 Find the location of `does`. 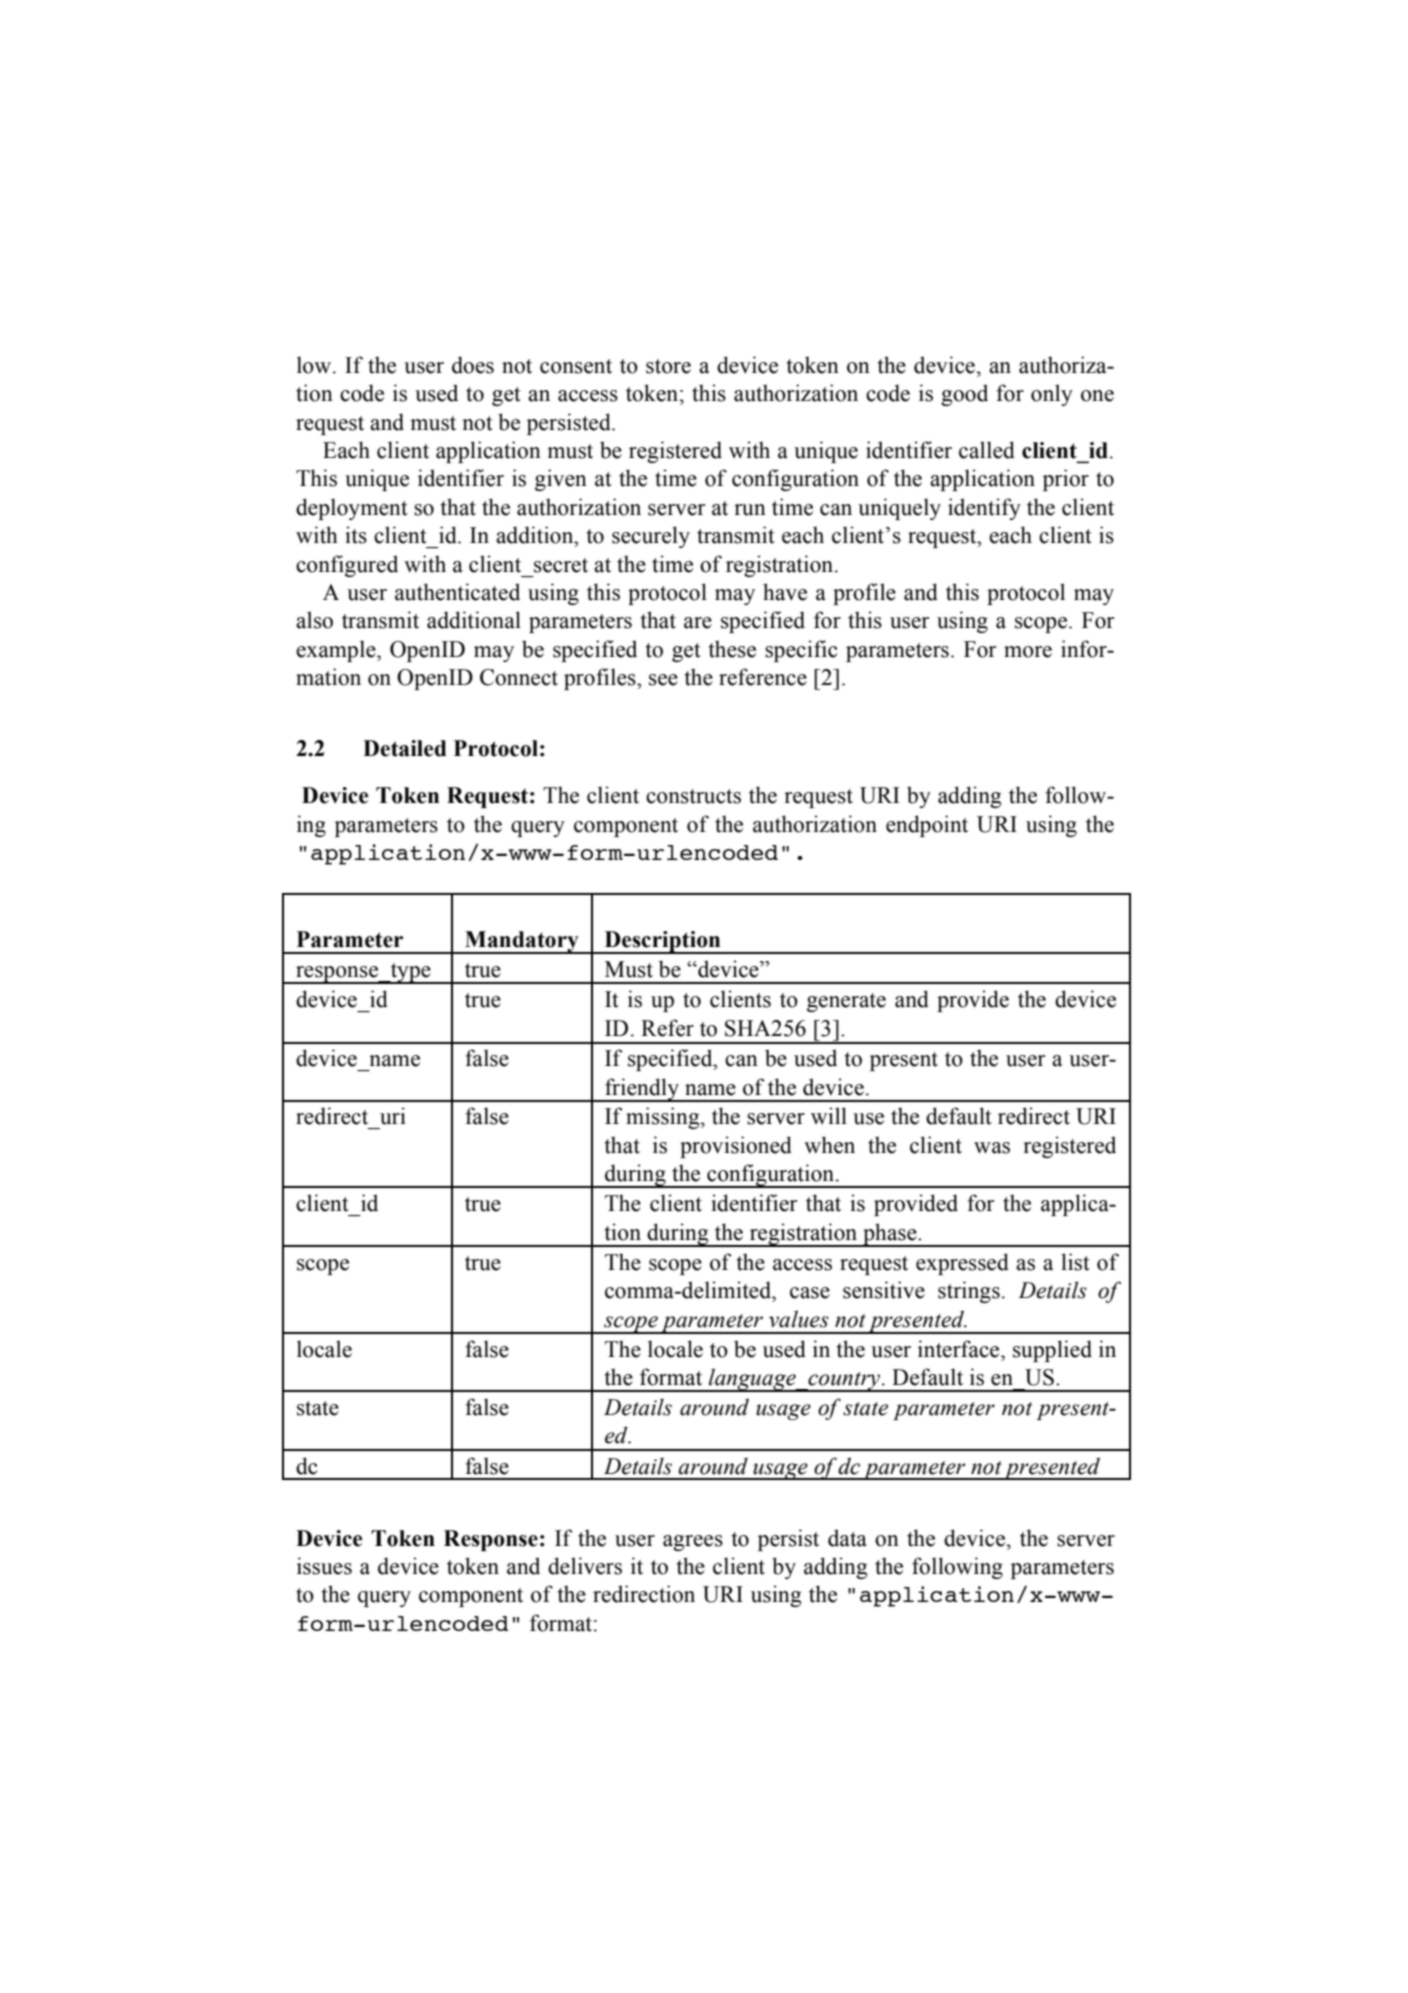

does is located at coordinates (473, 365).
